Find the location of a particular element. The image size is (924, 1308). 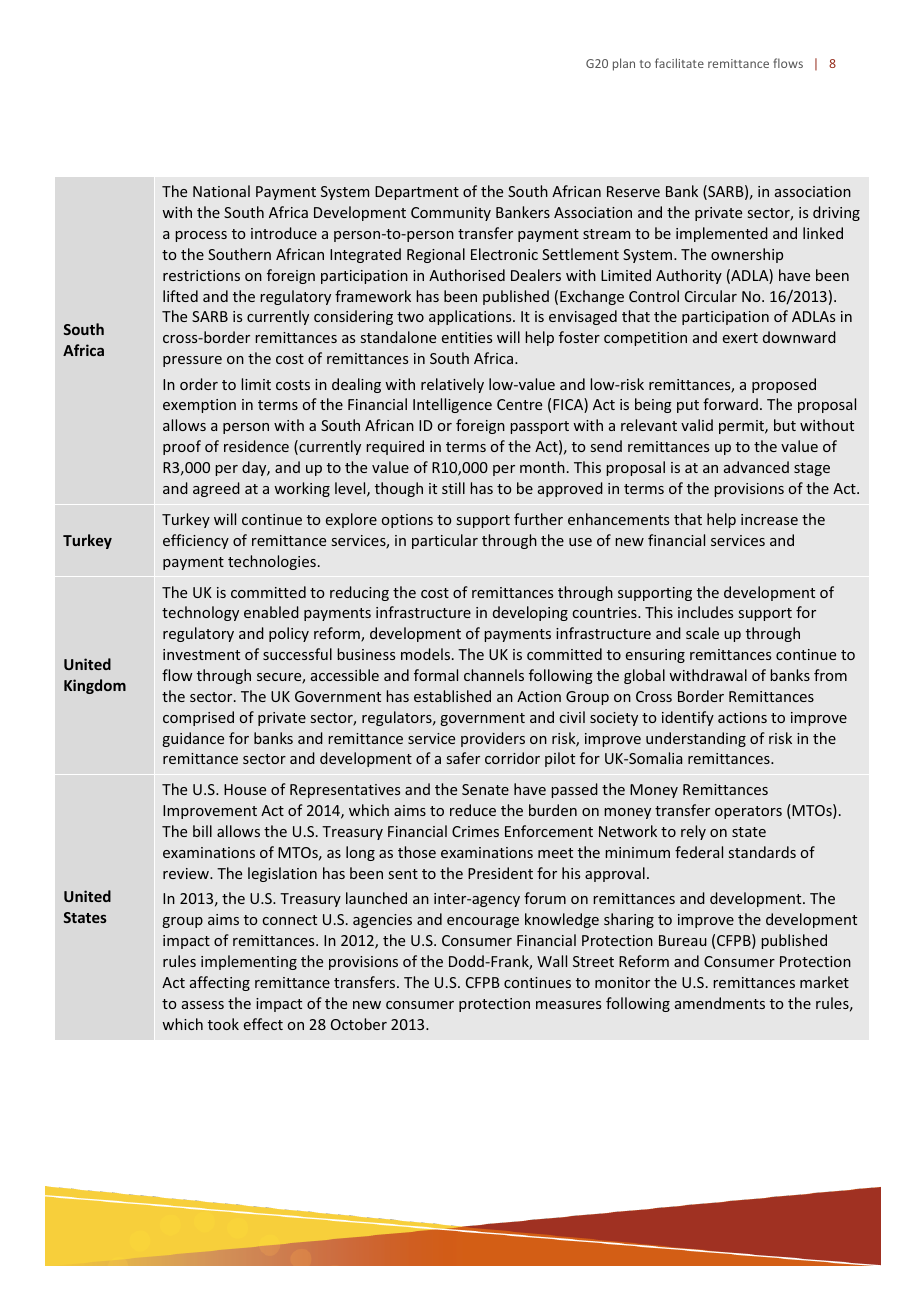

from is located at coordinates (830, 675).
